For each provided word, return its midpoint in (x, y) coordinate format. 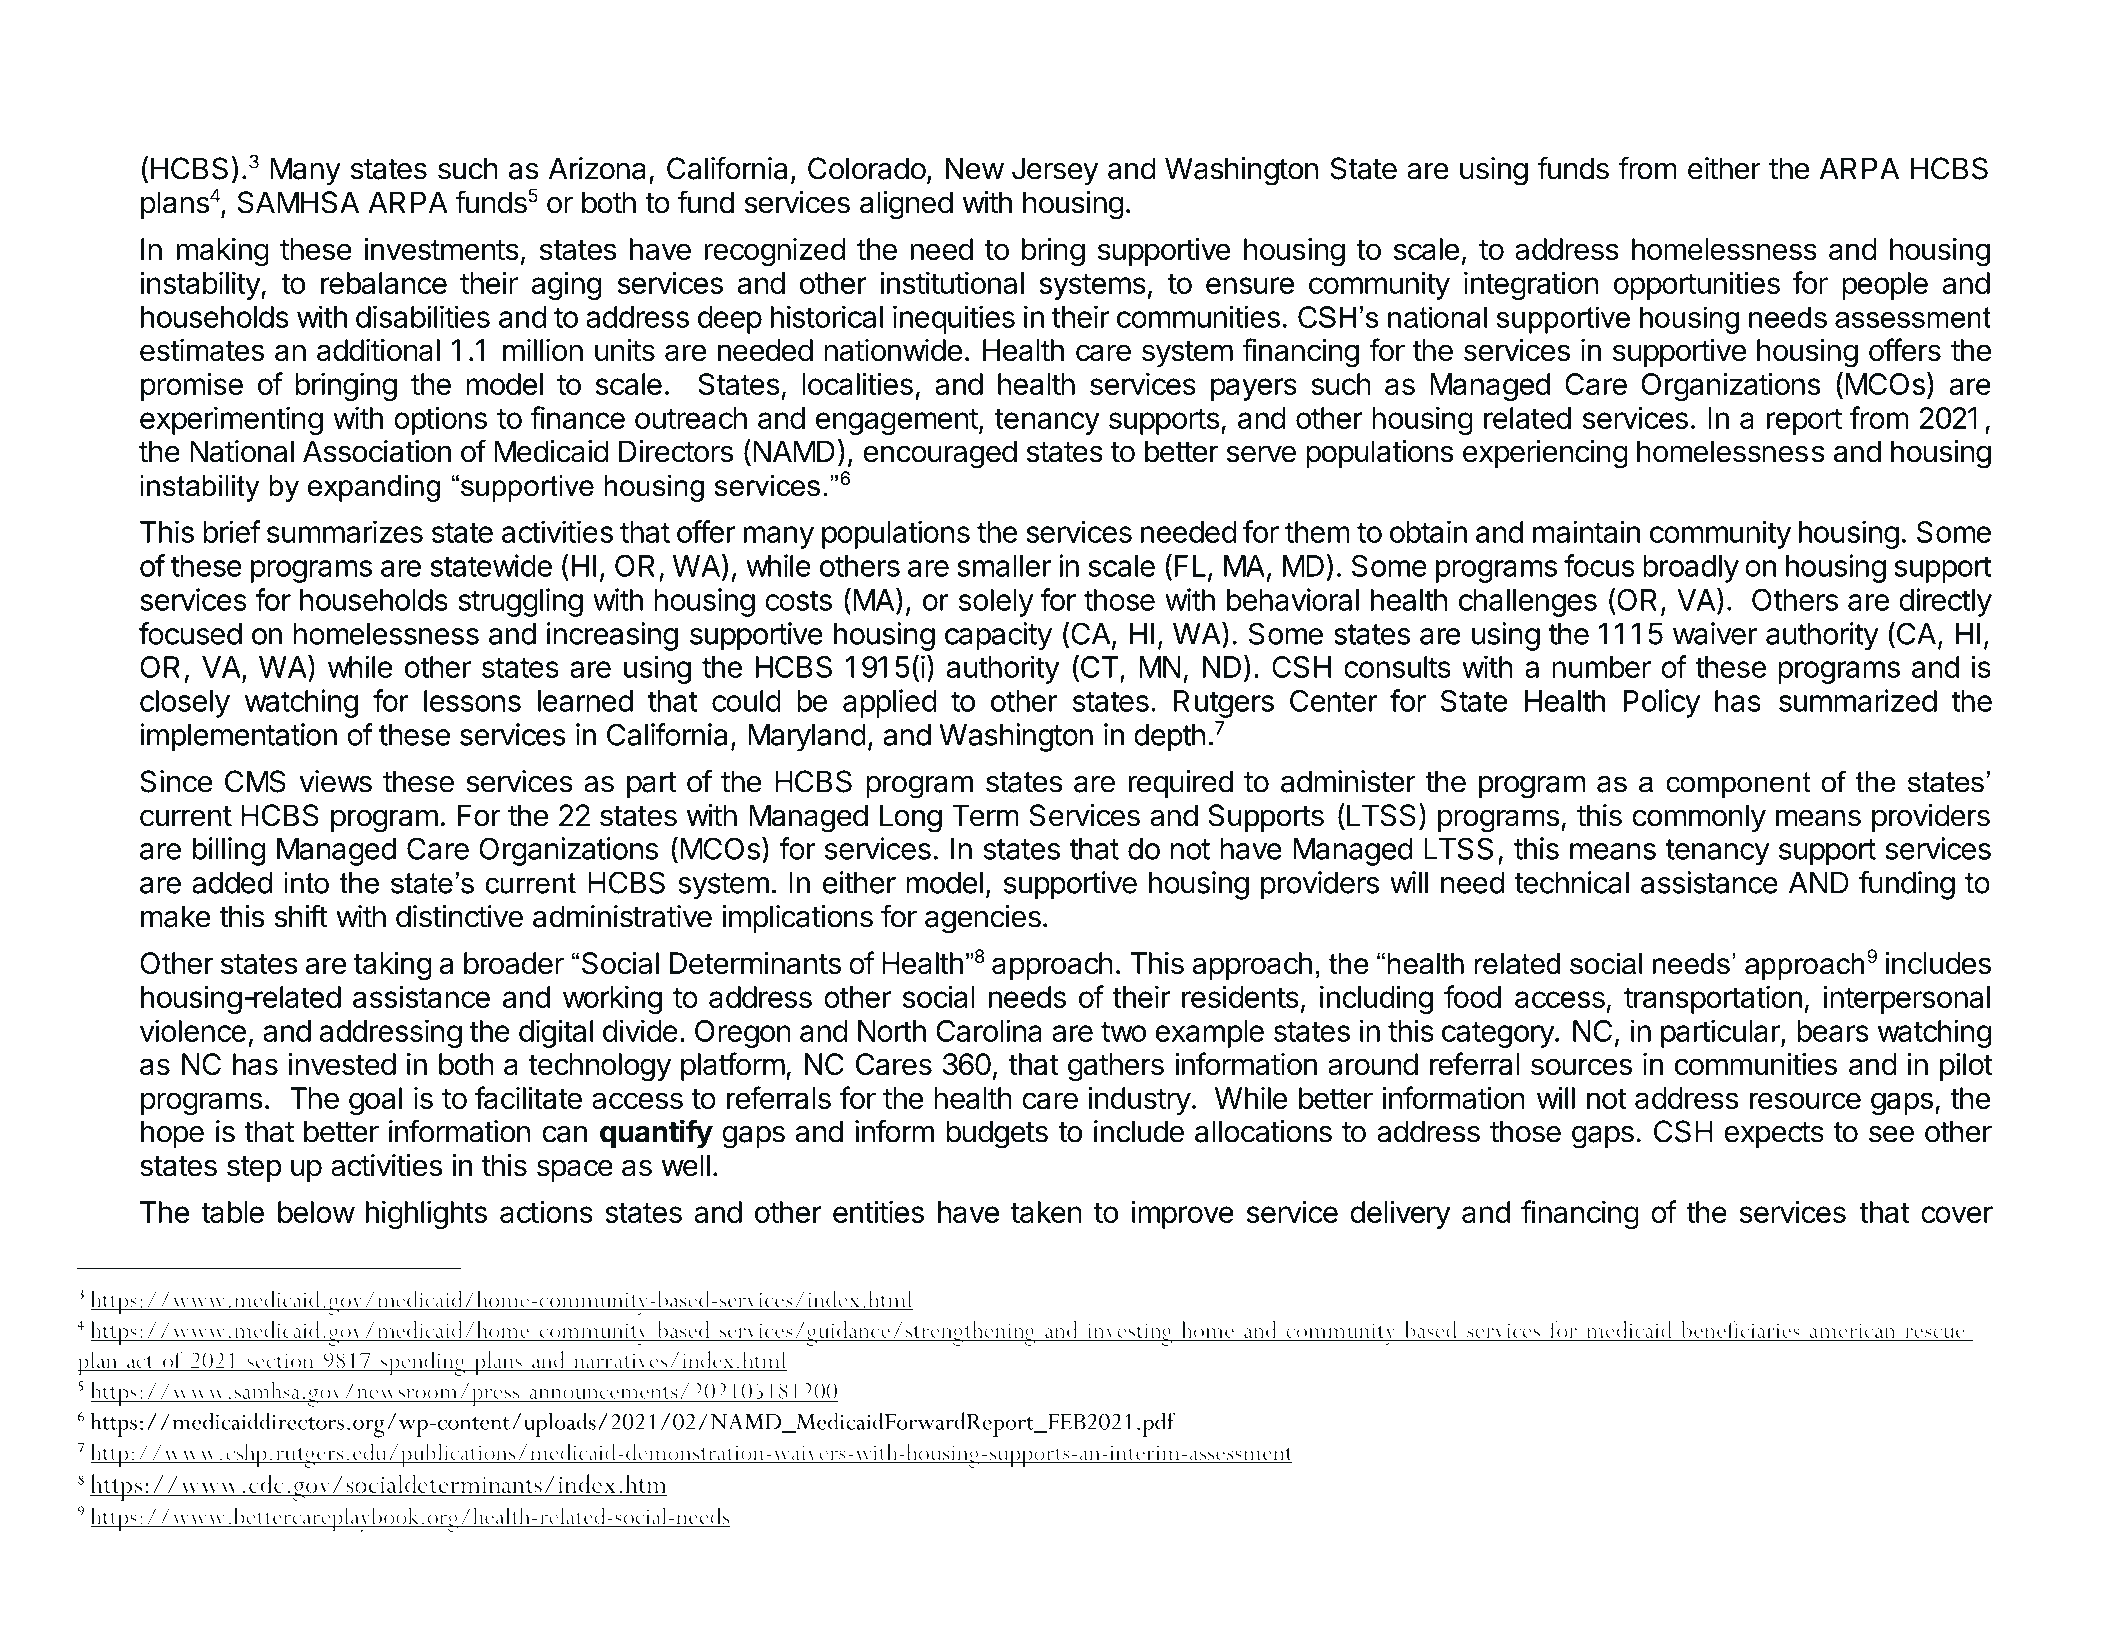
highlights (426, 1214)
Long (911, 818)
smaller (1004, 566)
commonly (1699, 818)
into (306, 883)
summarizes (345, 531)
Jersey (1055, 171)
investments (442, 249)
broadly (1691, 569)
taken (1046, 1212)
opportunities (1697, 285)
